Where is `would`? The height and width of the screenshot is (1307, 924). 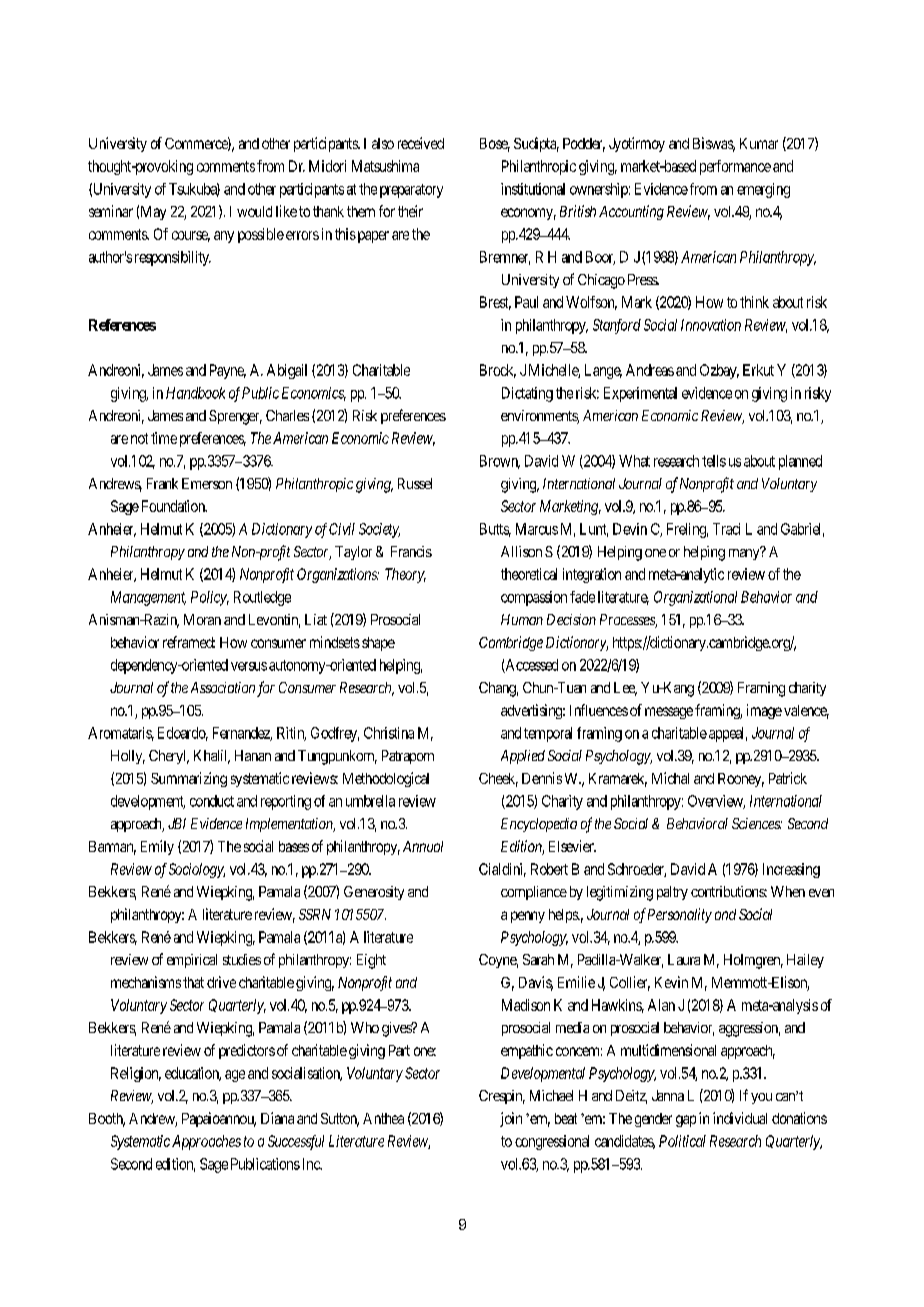
would is located at coordinates (254, 211).
